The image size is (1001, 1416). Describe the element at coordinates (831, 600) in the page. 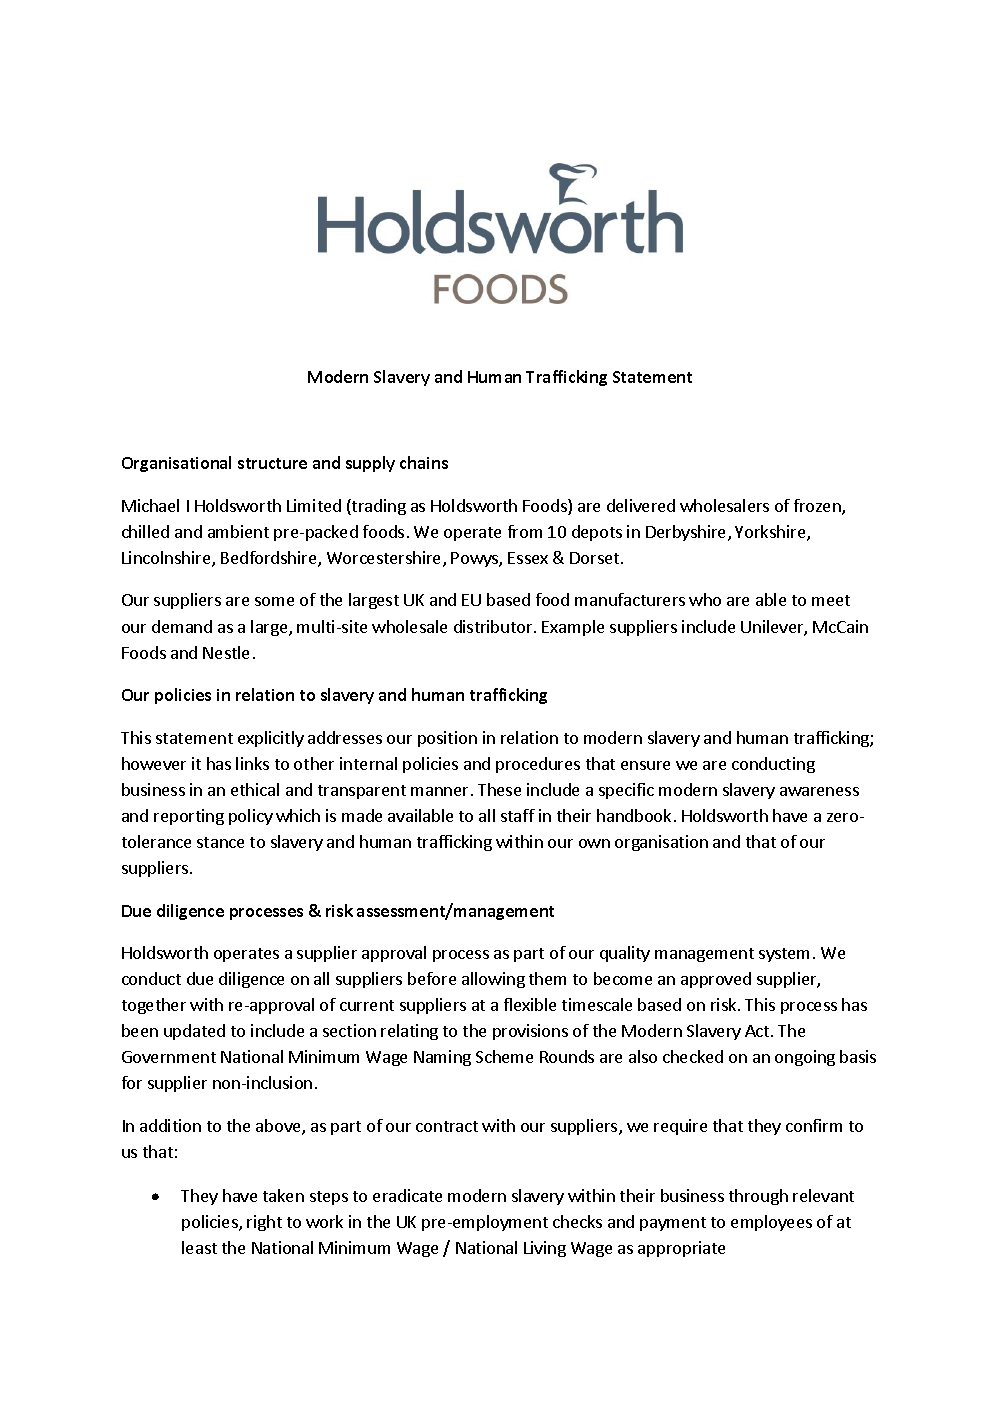

I see `meet` at that location.
